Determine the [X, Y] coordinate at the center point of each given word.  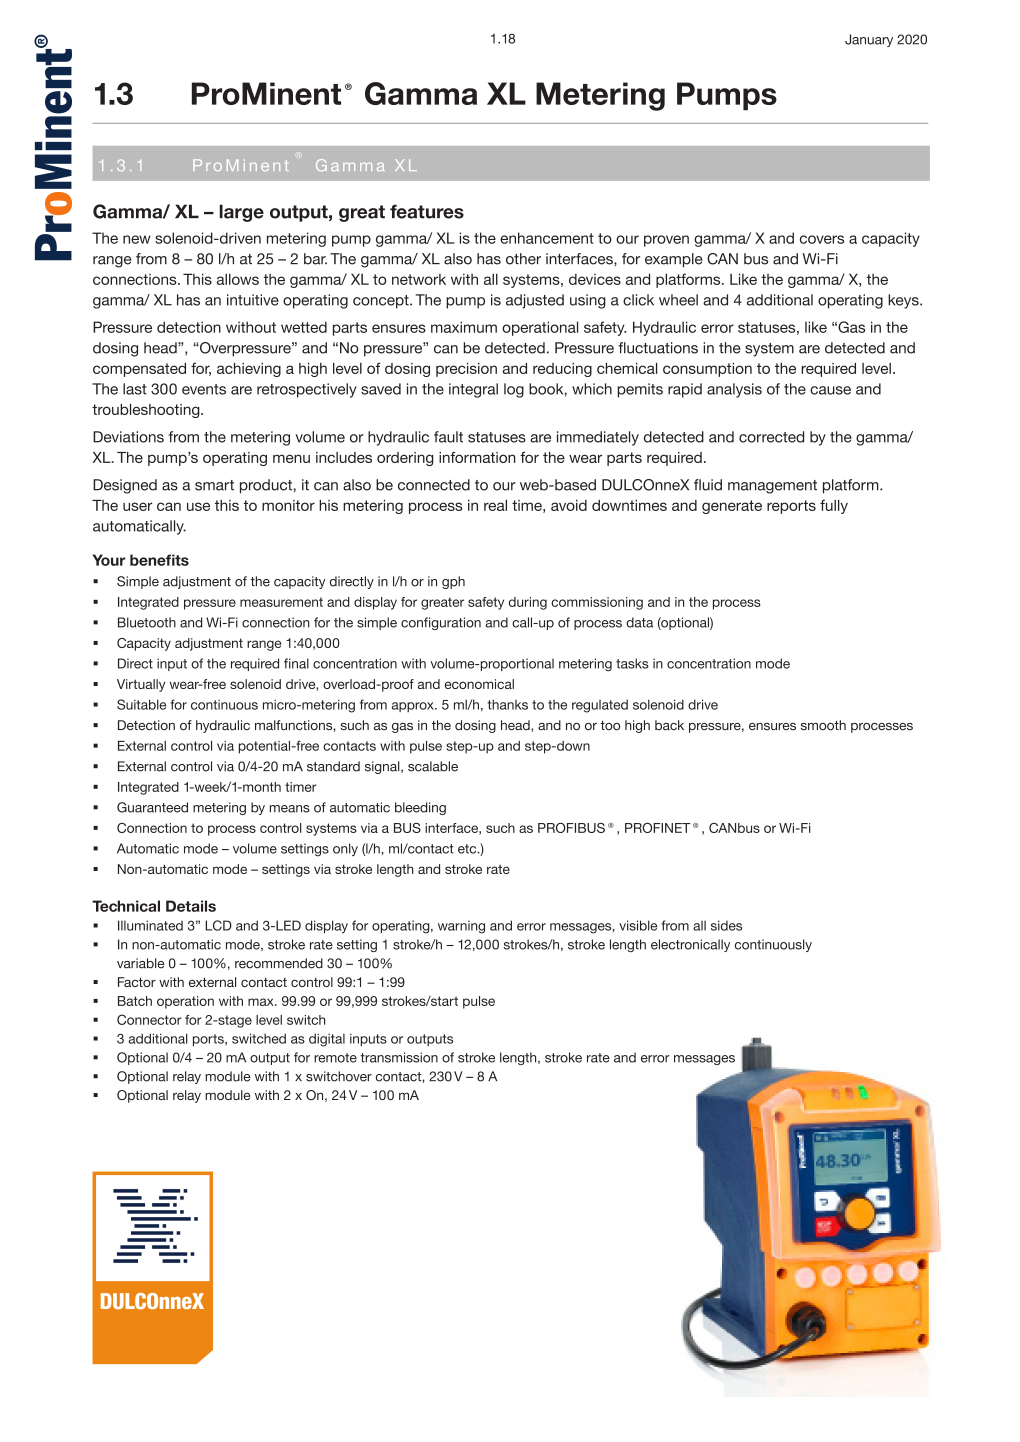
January [869, 40]
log [514, 390]
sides [726, 925]
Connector [149, 1019]
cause [830, 390]
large [241, 213]
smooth [823, 725]
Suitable [141, 704]
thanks [507, 704]
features [427, 211]
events [204, 389]
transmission [399, 1057]
